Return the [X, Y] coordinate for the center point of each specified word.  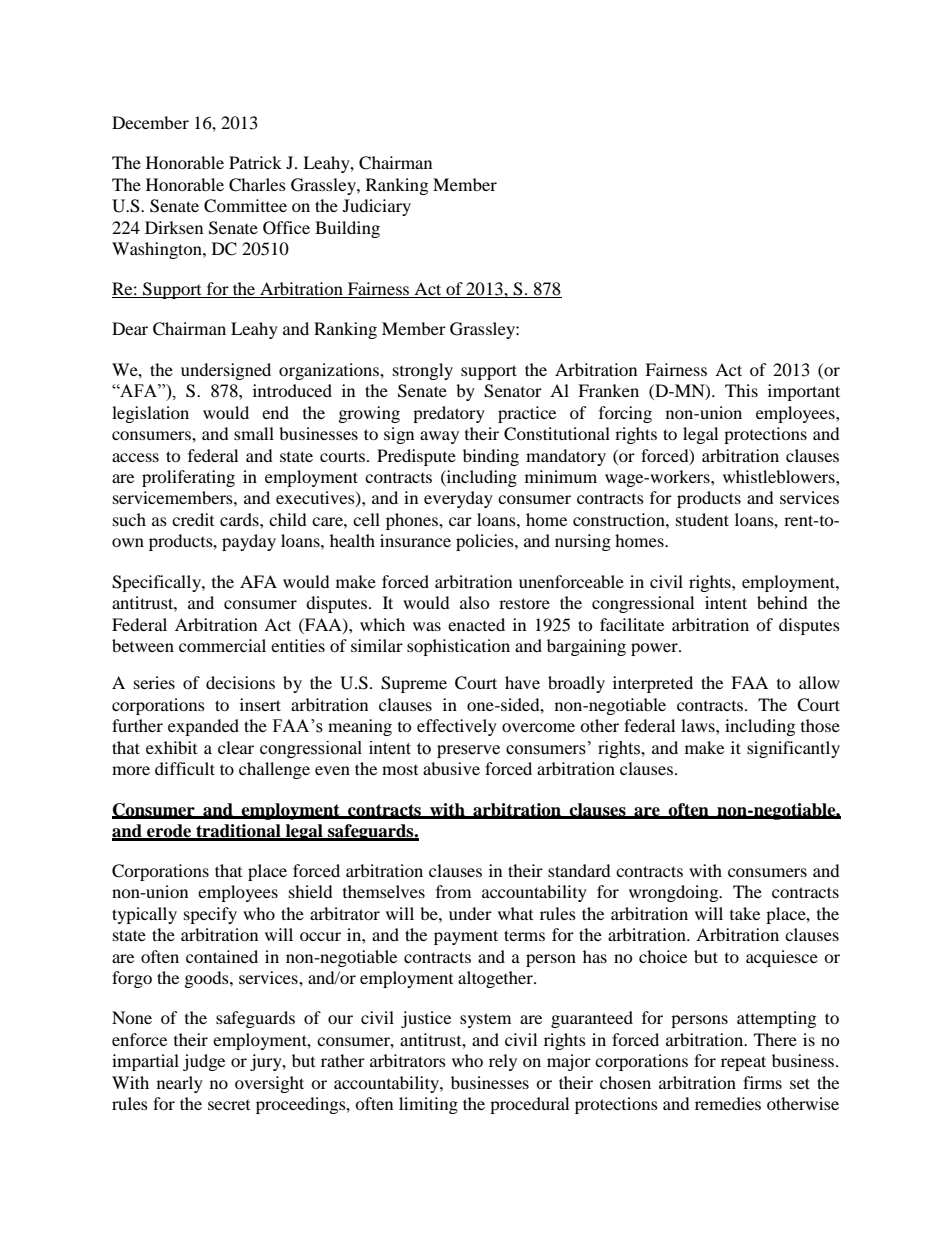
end [275, 412]
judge [204, 1062]
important [804, 392]
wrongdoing [675, 893]
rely [503, 1062]
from [453, 891]
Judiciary [377, 207]
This [741, 390]
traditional [238, 832]
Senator [513, 391]
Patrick [255, 162]
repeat [743, 1063]
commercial [222, 645]
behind [782, 602]
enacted [476, 624]
